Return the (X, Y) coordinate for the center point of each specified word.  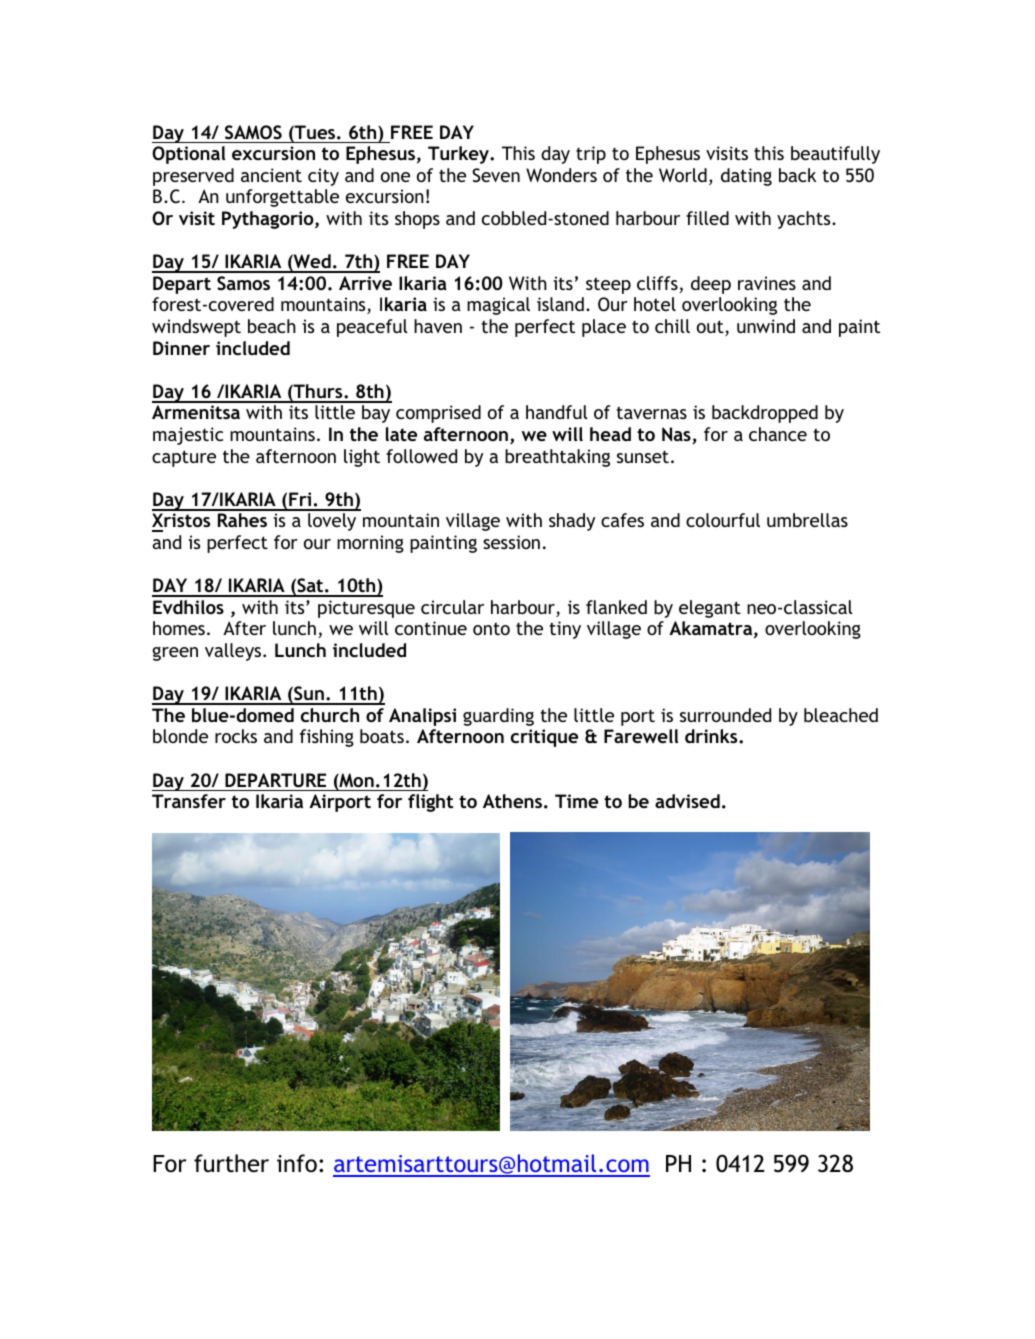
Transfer (189, 801)
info (297, 1163)
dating (746, 177)
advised (687, 801)
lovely (332, 522)
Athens (512, 801)
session (511, 542)
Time (576, 801)
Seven (496, 175)
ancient (271, 175)
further (231, 1163)
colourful (723, 520)
